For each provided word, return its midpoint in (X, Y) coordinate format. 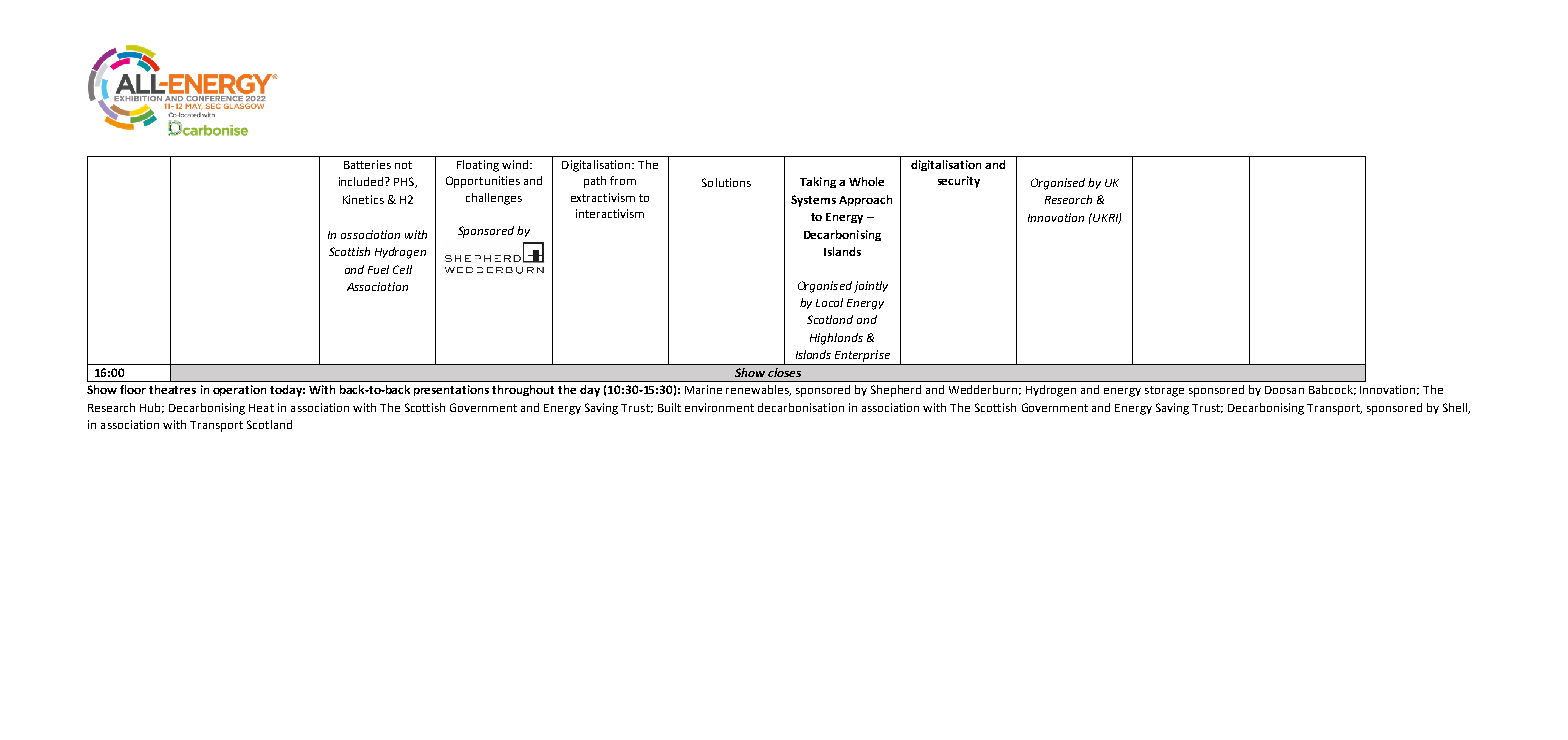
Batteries (367, 164)
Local (829, 302)
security (959, 182)
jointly (871, 287)
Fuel (378, 269)
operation (239, 390)
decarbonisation (801, 407)
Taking (818, 182)
